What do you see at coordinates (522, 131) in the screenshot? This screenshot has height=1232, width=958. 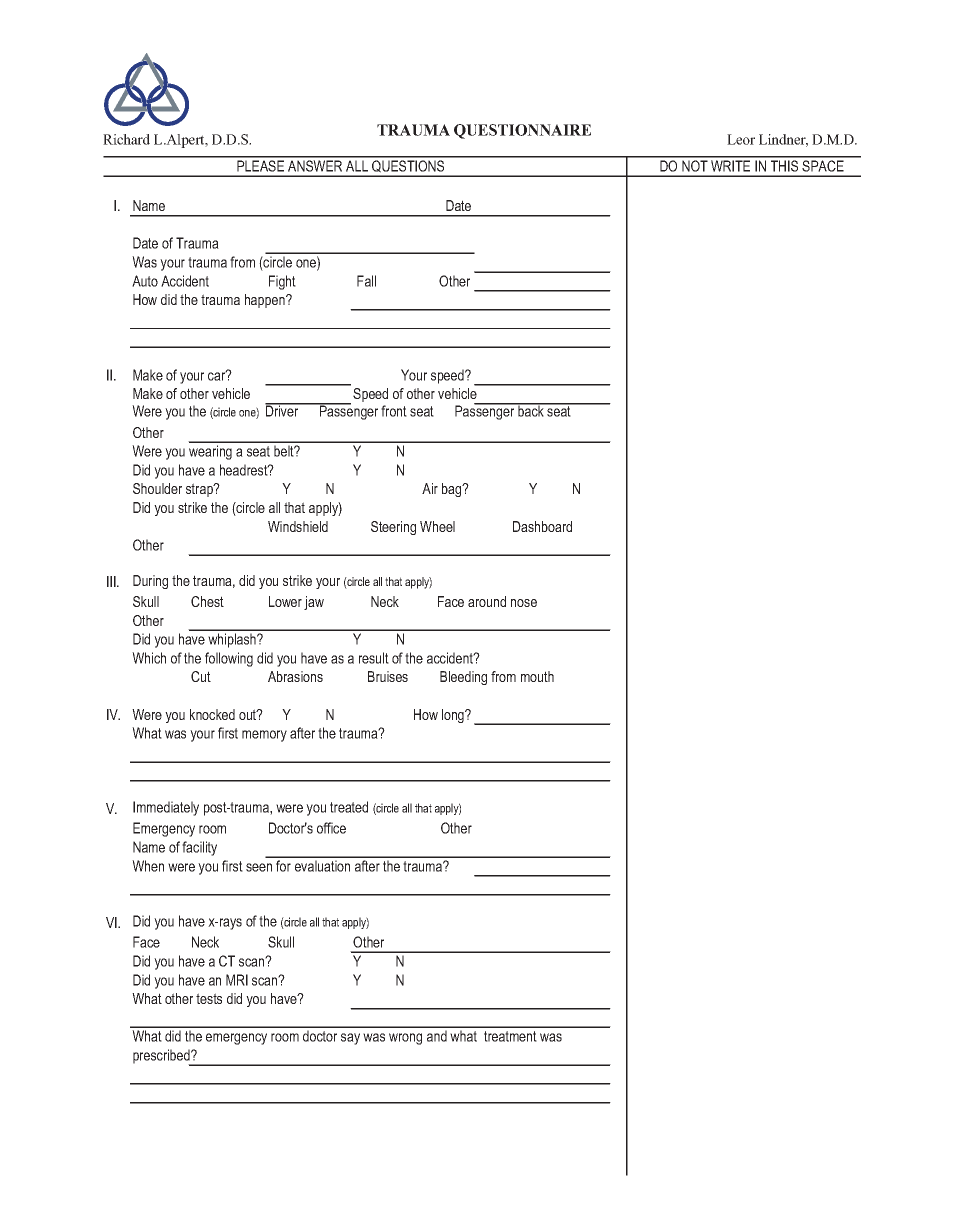 I see `QUESTIONNAIRE` at bounding box center [522, 131].
